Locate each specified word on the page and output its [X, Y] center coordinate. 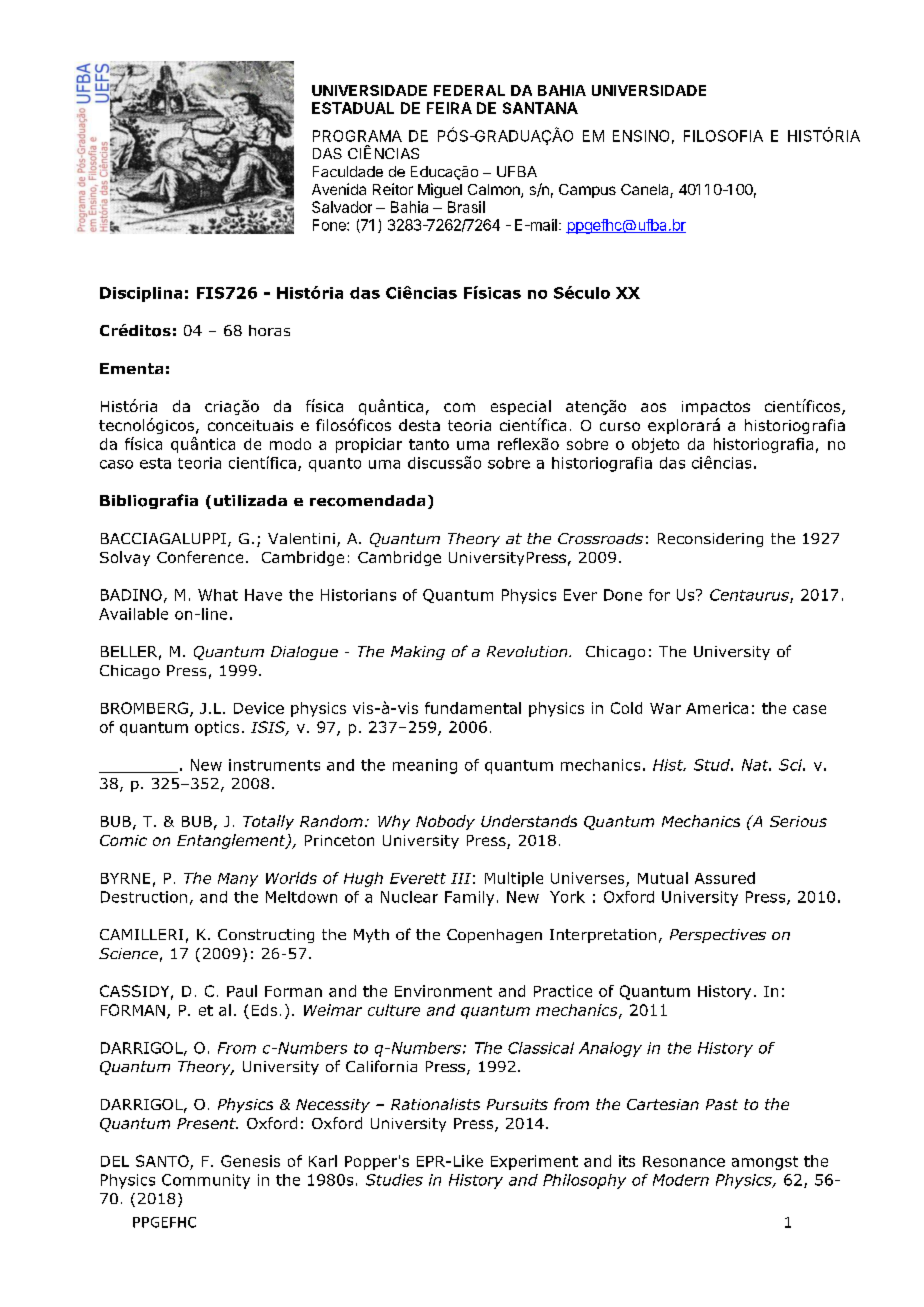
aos [653, 407]
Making [418, 653]
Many [238, 880]
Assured [725, 878]
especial [521, 407]
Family [469, 898]
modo [290, 444]
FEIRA [449, 108]
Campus [587, 191]
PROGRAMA [357, 136]
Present [207, 1123]
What [218, 595]
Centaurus [750, 596]
